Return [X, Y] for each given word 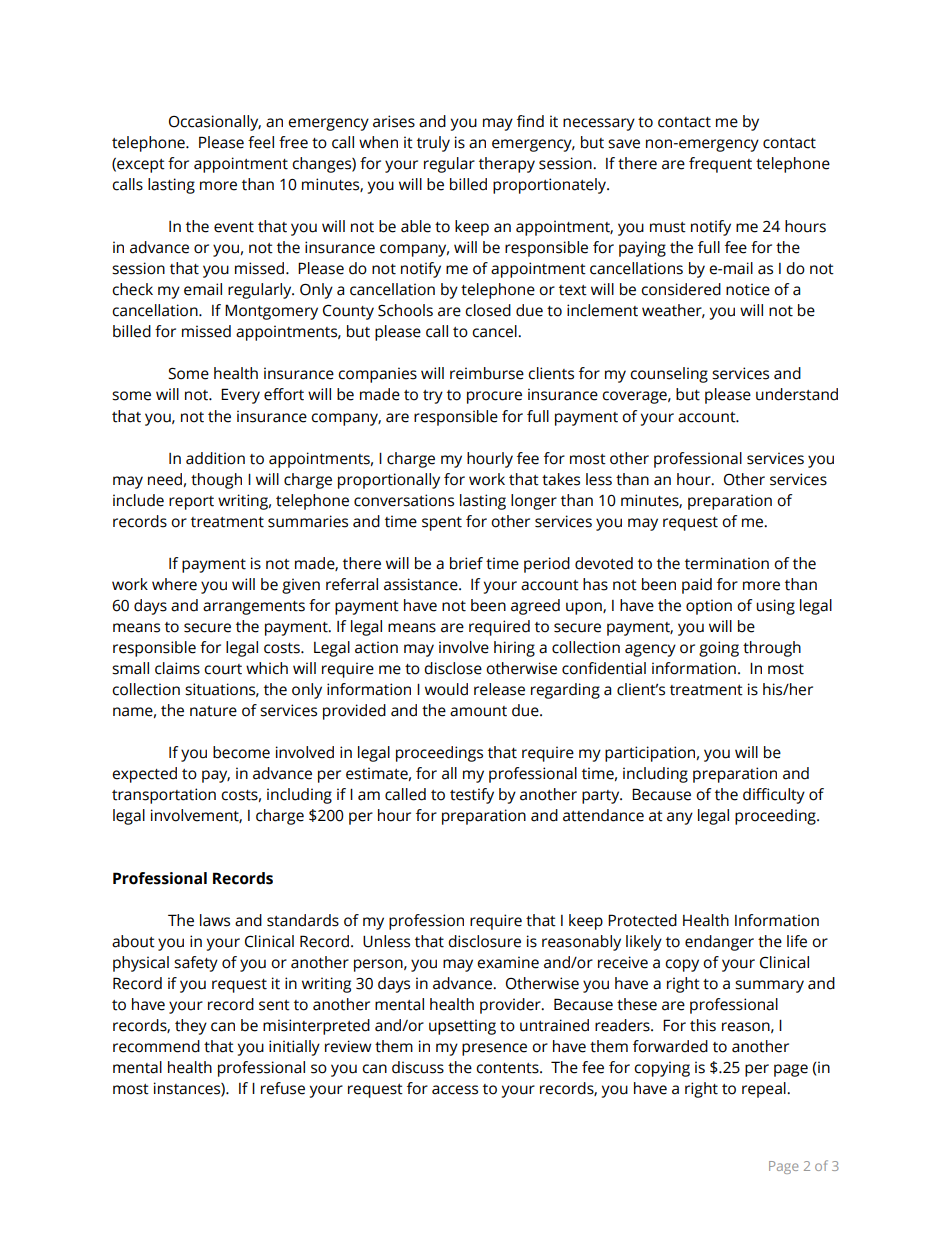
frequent [720, 165]
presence [494, 1049]
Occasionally [215, 123]
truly [433, 144]
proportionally [389, 481]
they [191, 1027]
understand [797, 394]
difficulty [774, 796]
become [241, 752]
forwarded [670, 1046]
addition [215, 458]
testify [472, 796]
